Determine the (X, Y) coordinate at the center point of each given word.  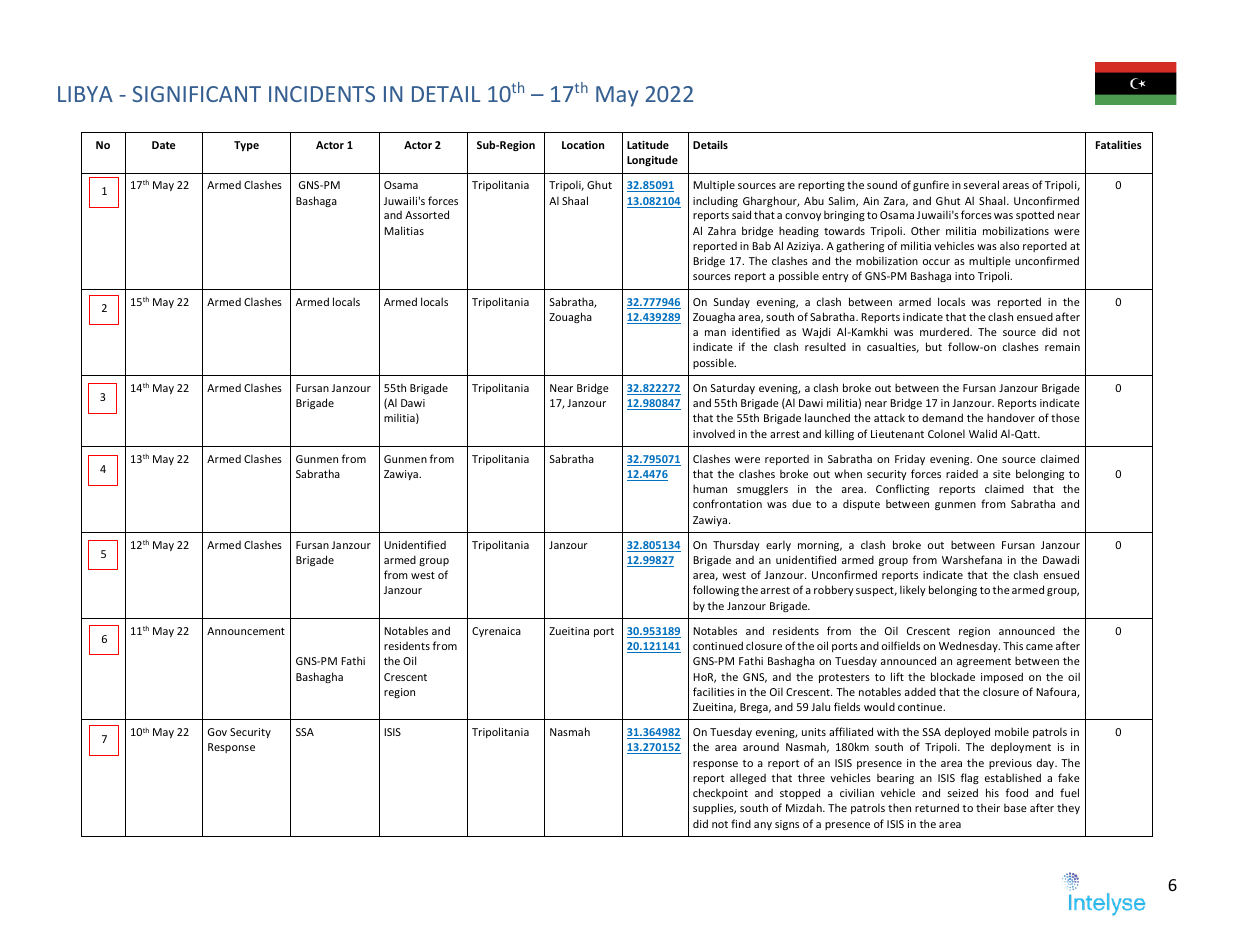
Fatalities (1119, 144)
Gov (217, 732)
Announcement (246, 631)
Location (583, 145)
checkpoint (720, 793)
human (710, 488)
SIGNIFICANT (196, 94)
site (1002, 474)
